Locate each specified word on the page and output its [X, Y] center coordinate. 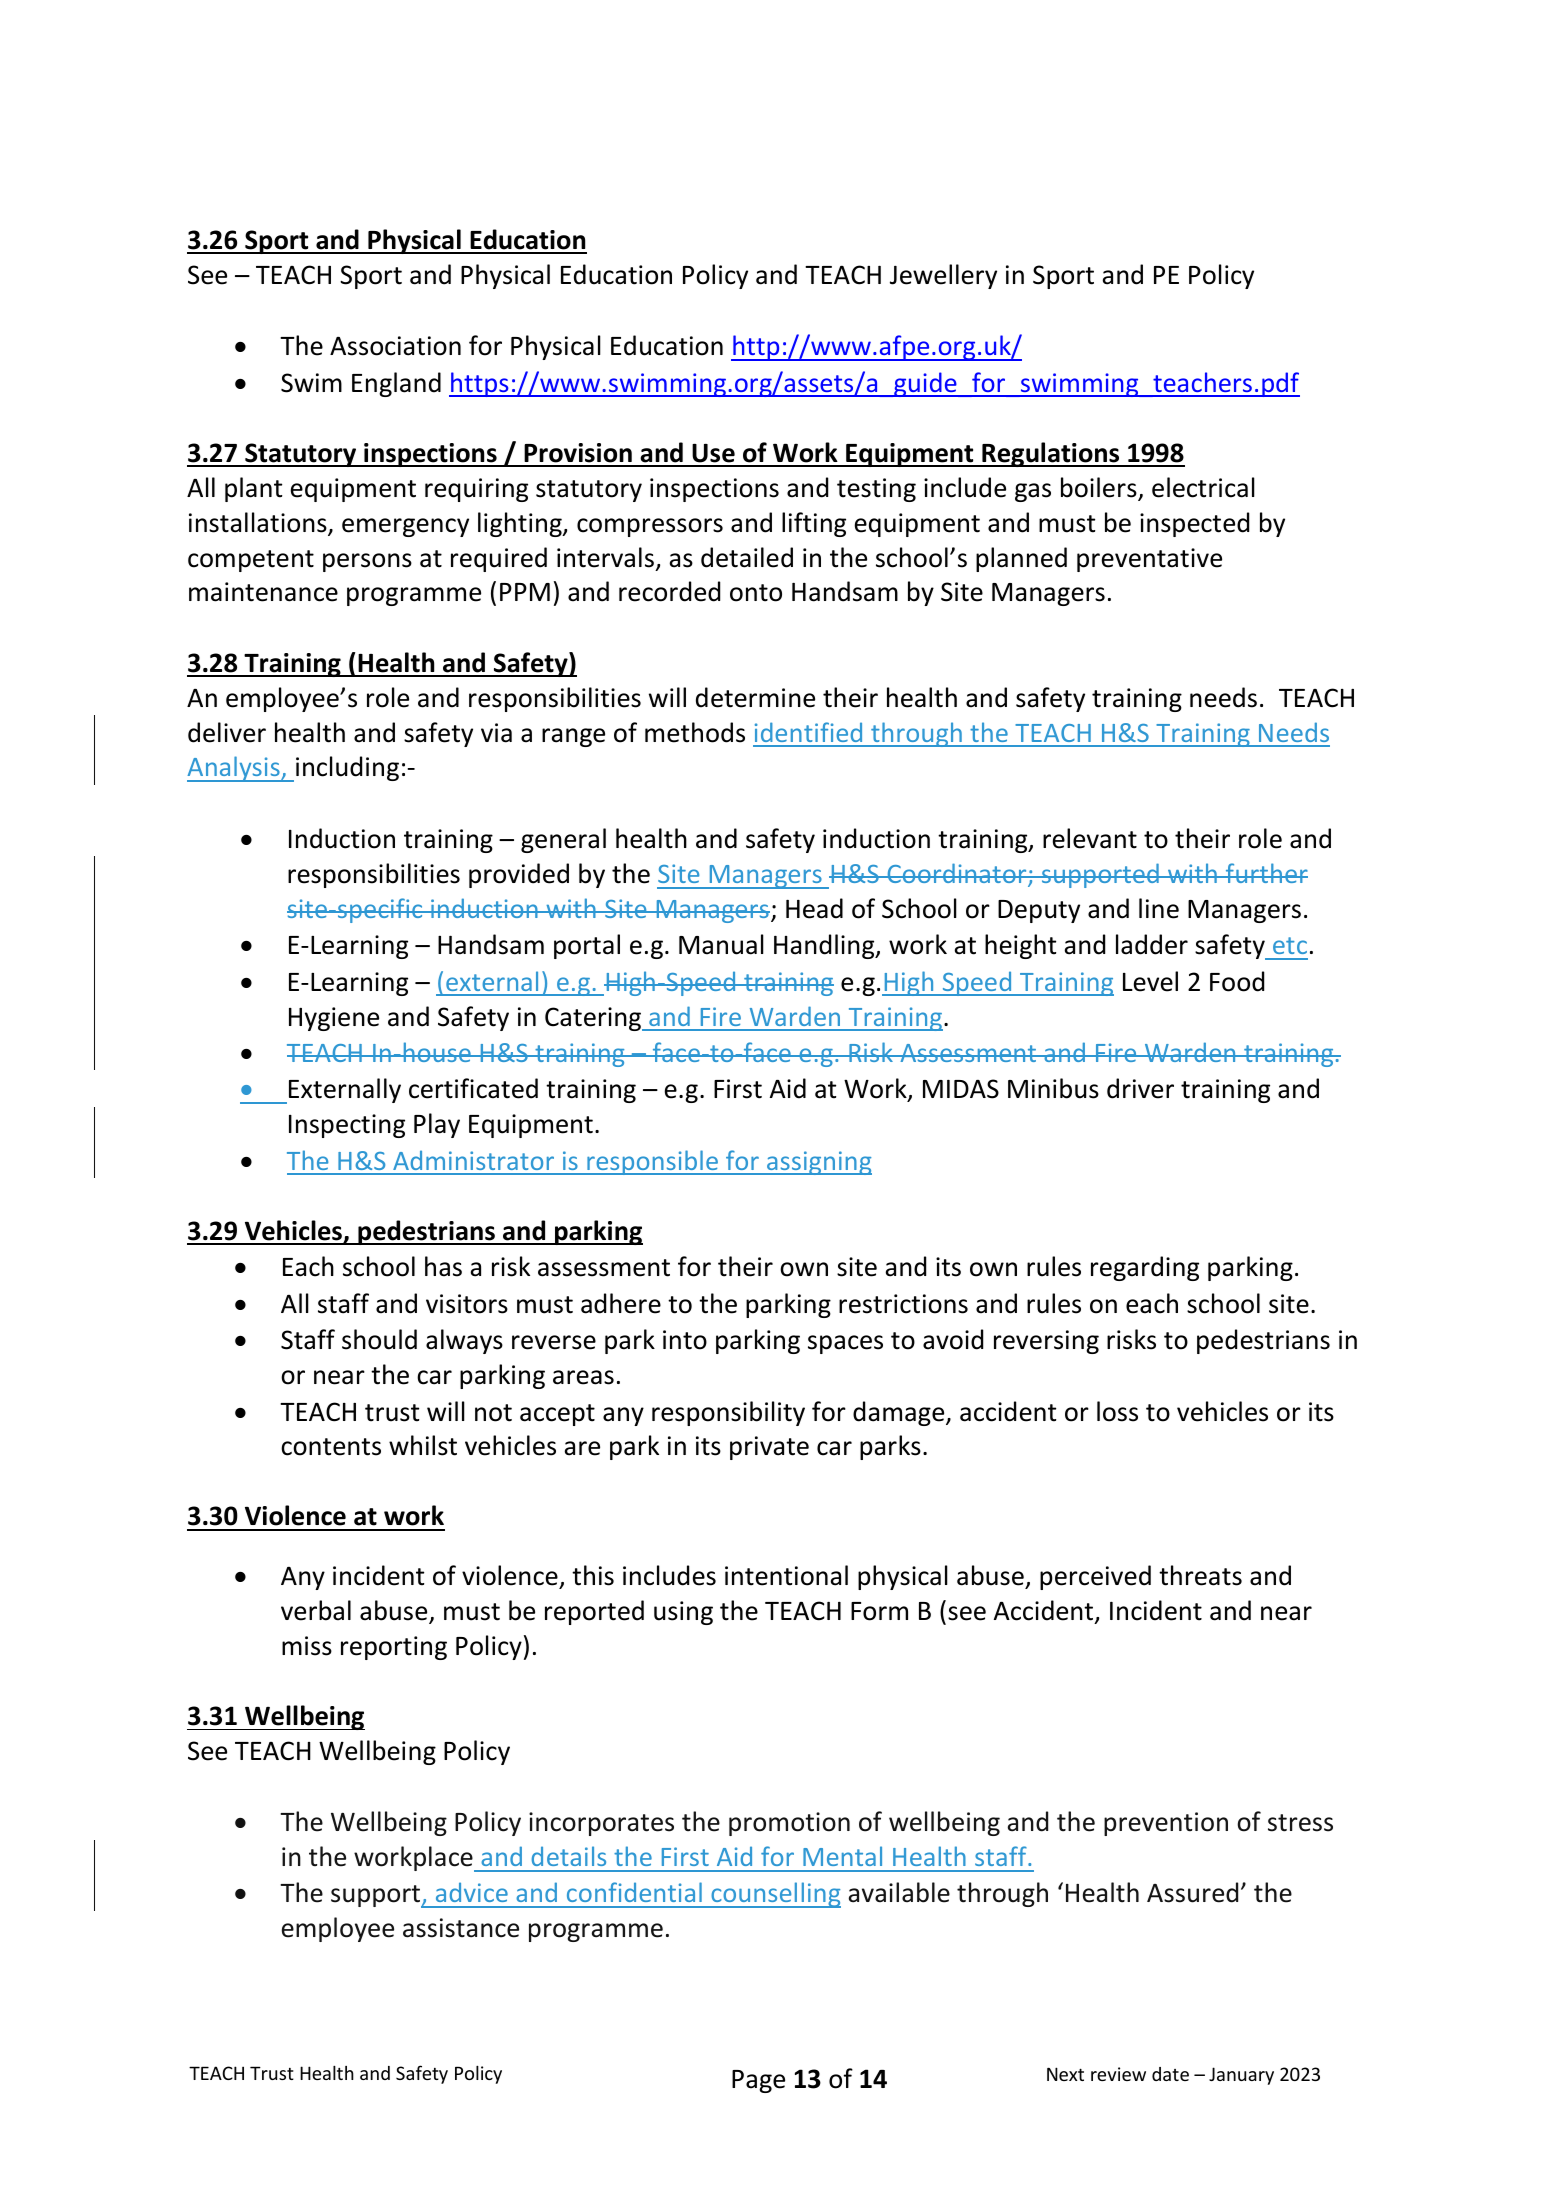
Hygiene [334, 1019]
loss [1117, 1411]
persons [367, 562]
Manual [721, 944]
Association [395, 346]
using [683, 1613]
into [685, 1340]
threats [1200, 1575]
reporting [394, 1648]
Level [1150, 981]
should [379, 1339]
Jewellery [943, 276]
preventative [1149, 560]
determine [755, 697]
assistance [461, 1928]
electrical [1203, 487]
